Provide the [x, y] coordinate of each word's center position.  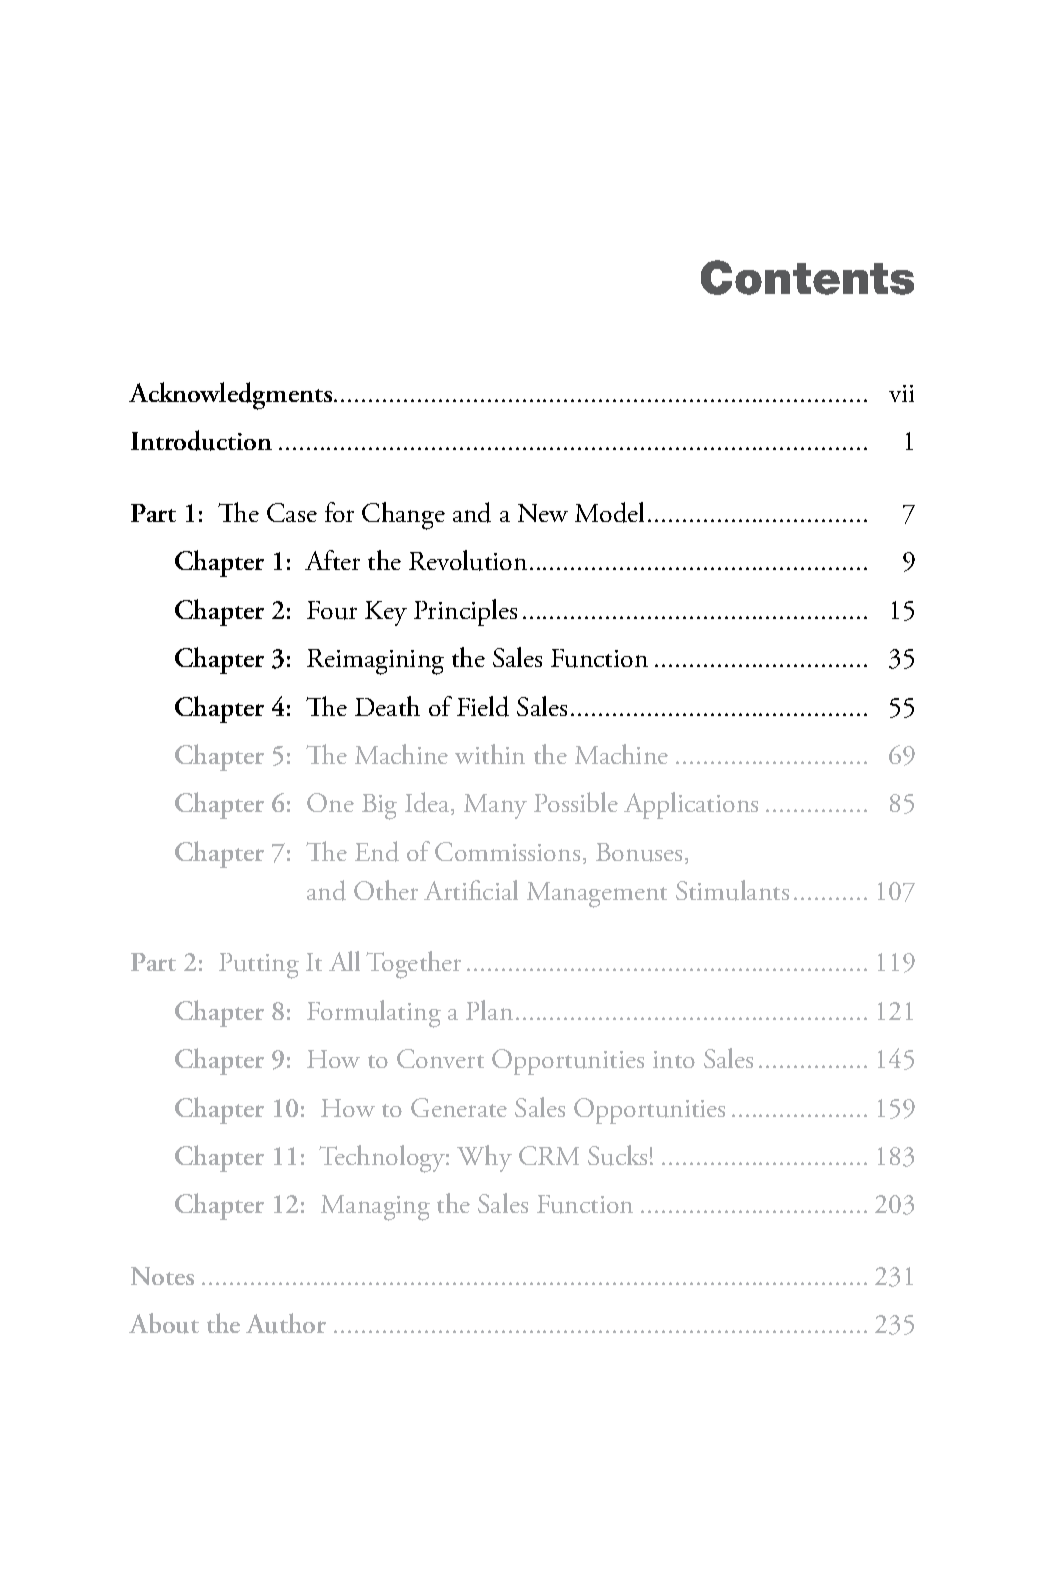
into [674, 1059]
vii [901, 393]
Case [292, 512]
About [164, 1323]
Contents [807, 277]
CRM [549, 1155]
